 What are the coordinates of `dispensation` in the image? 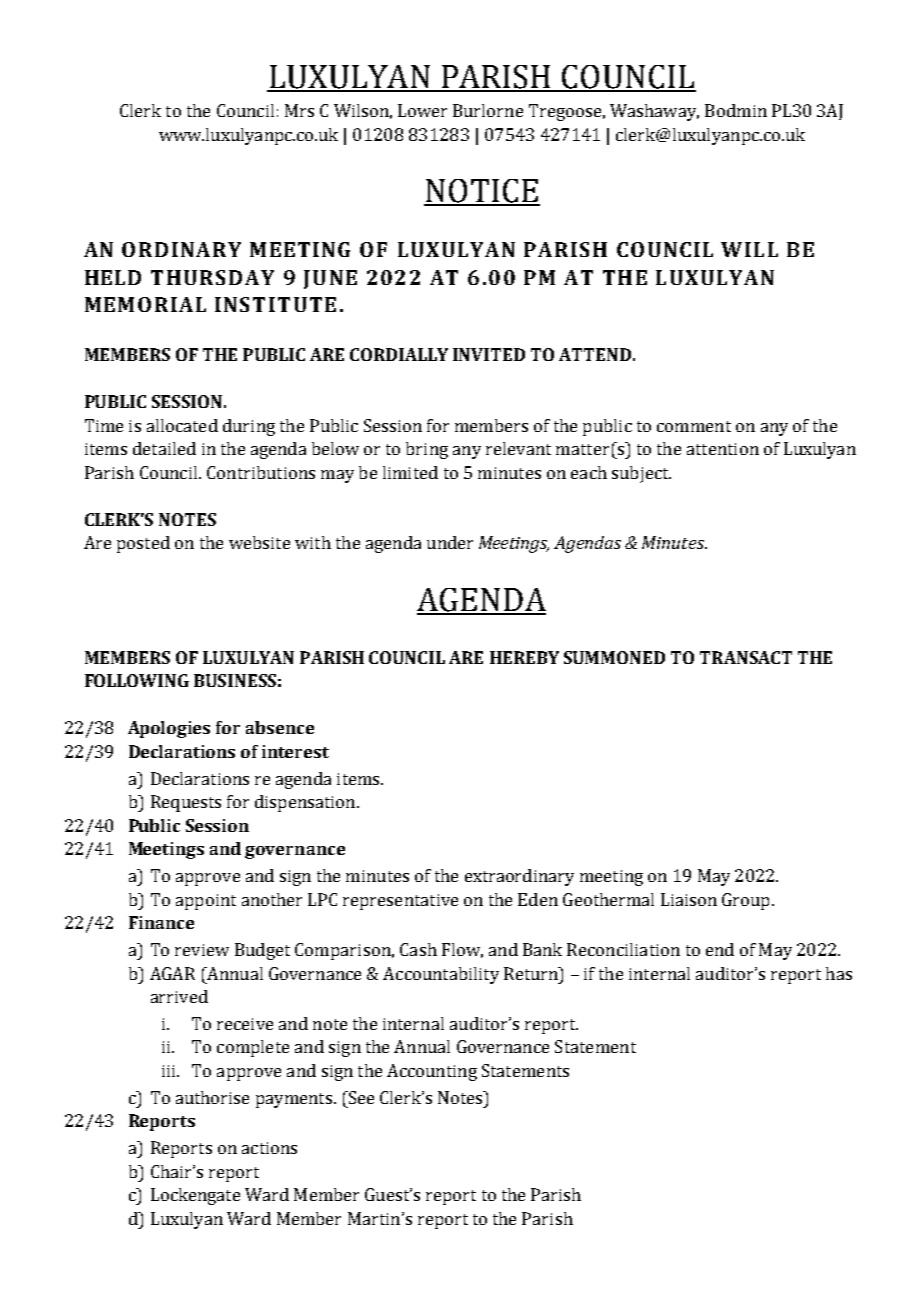 It's located at (306, 803).
